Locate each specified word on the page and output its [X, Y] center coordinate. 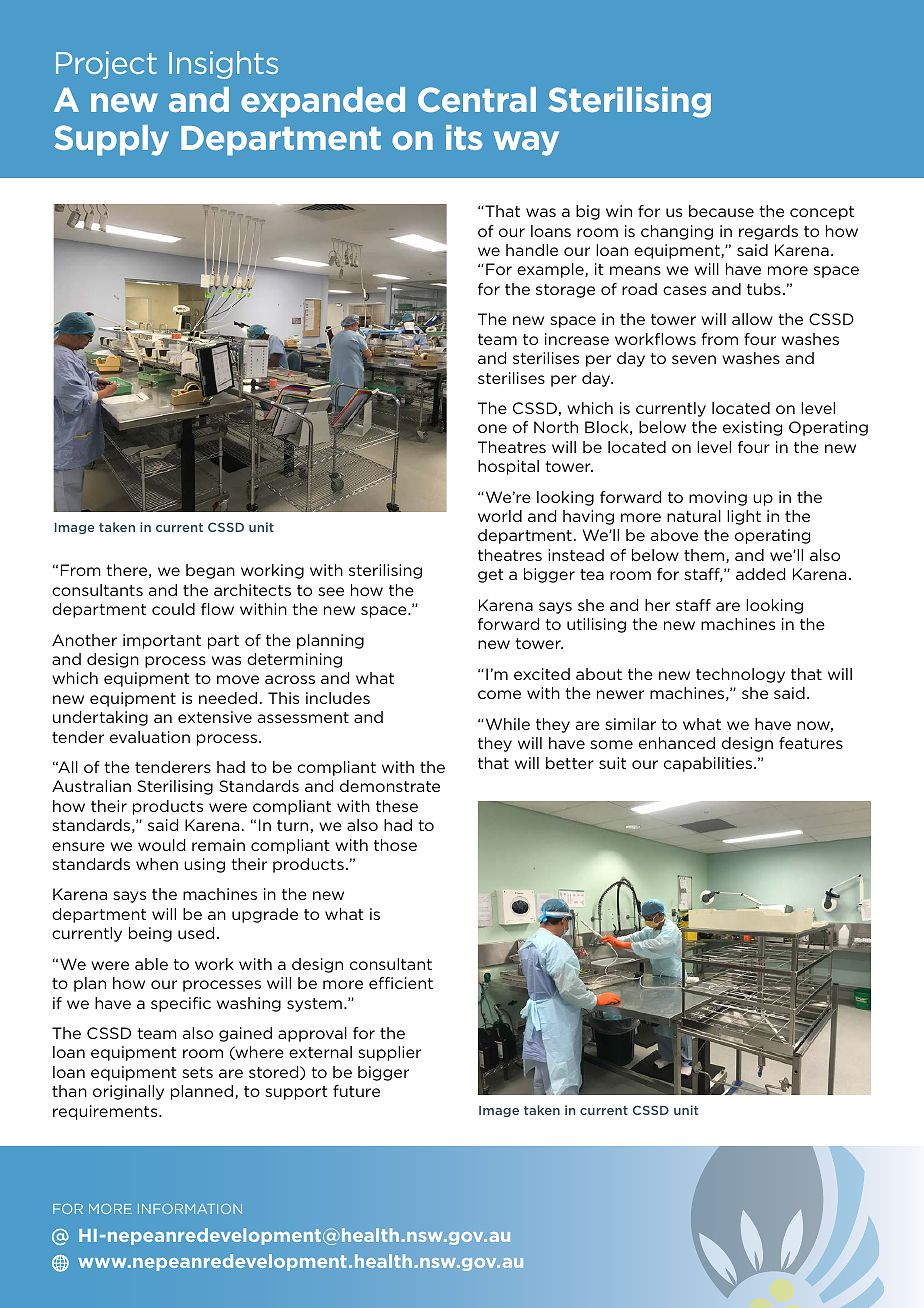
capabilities [708, 764]
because [721, 211]
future [356, 1091]
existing [752, 428]
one [492, 428]
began [210, 571]
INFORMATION [190, 1209]
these [397, 806]
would [161, 845]
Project [106, 65]
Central [477, 99]
